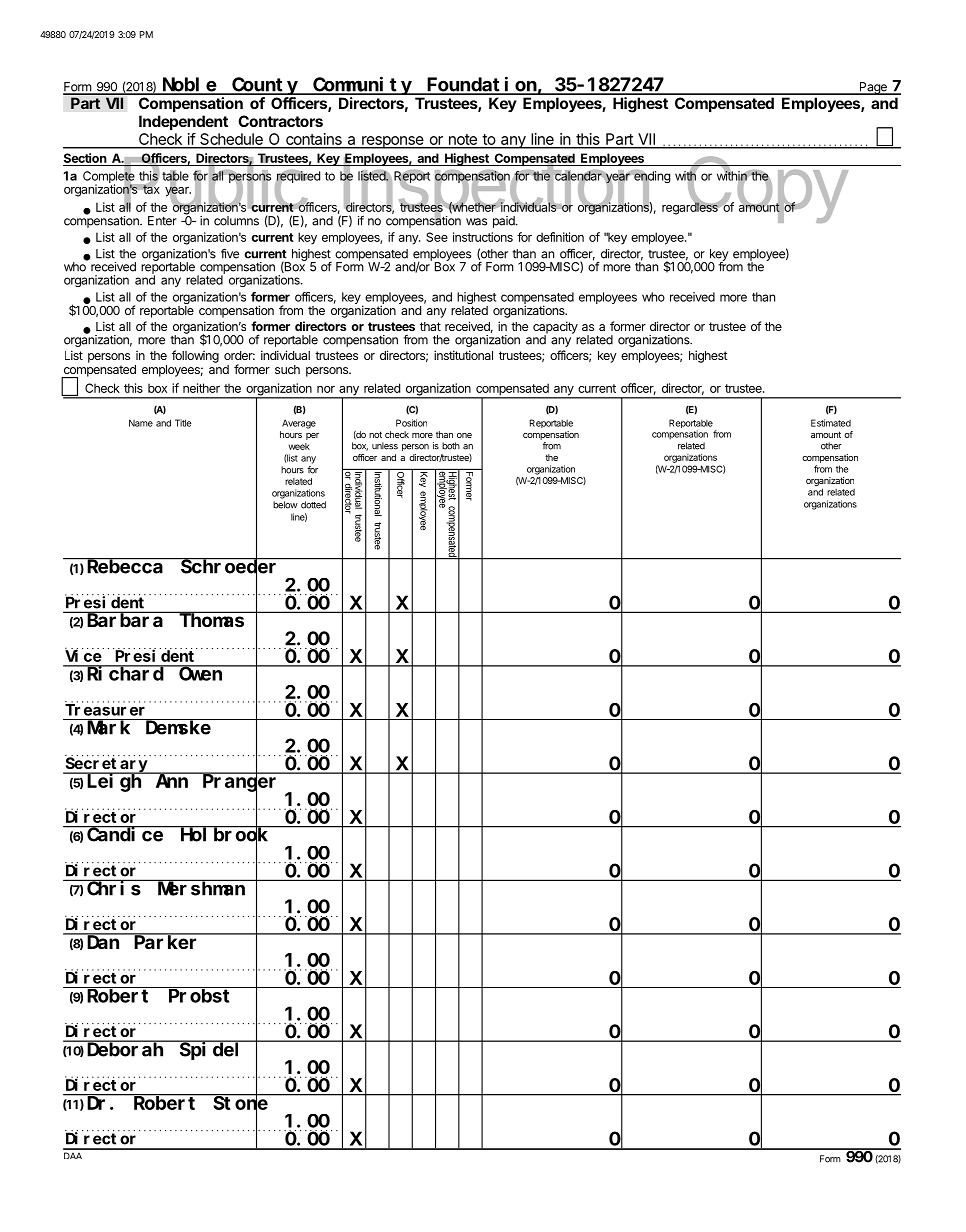 This document has width=966, height=1232. What do you see at coordinates (411, 423) in the document?
I see `Position` at bounding box center [411, 423].
